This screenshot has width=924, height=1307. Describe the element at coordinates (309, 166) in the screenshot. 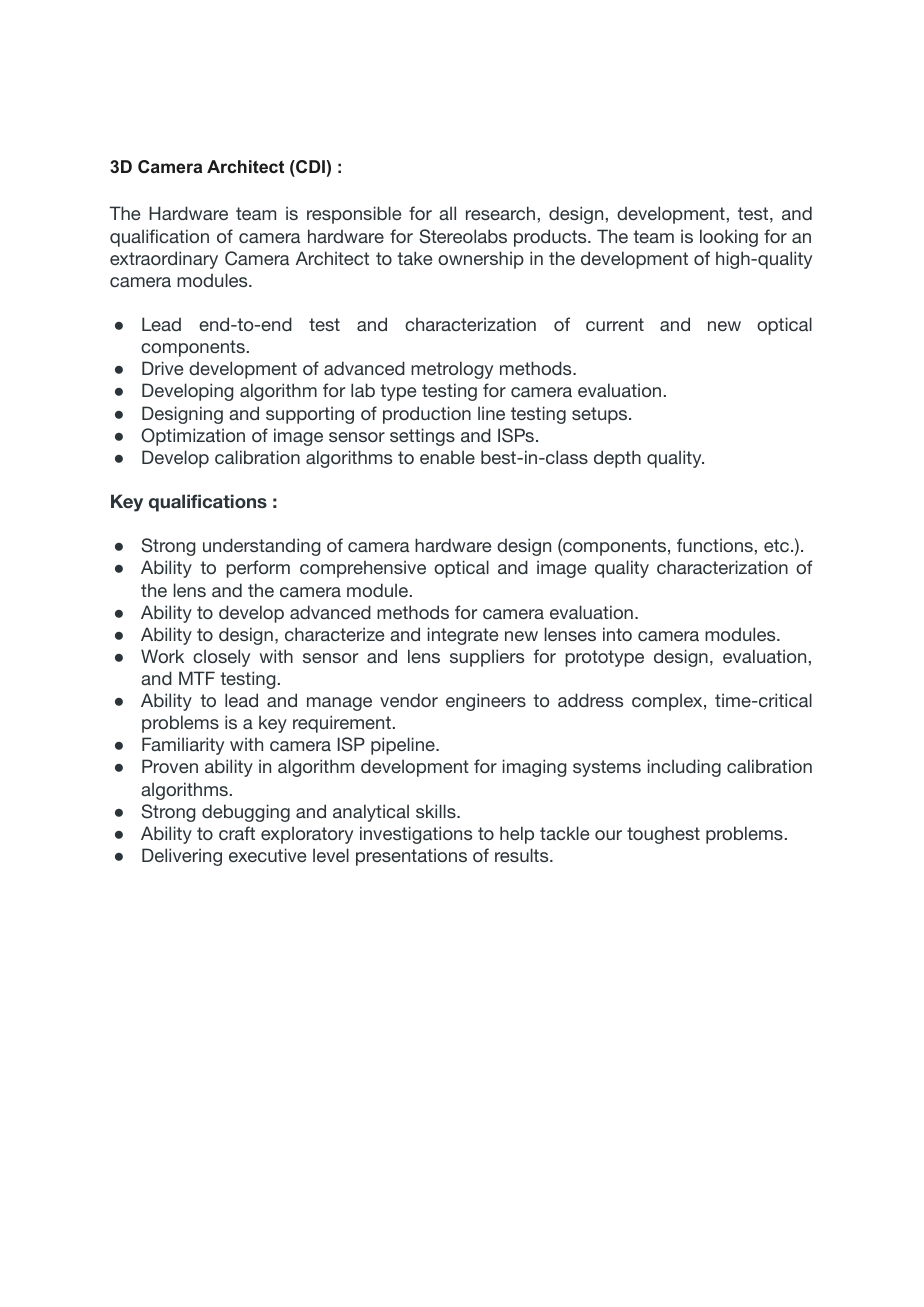

I see `CDI` at that location.
